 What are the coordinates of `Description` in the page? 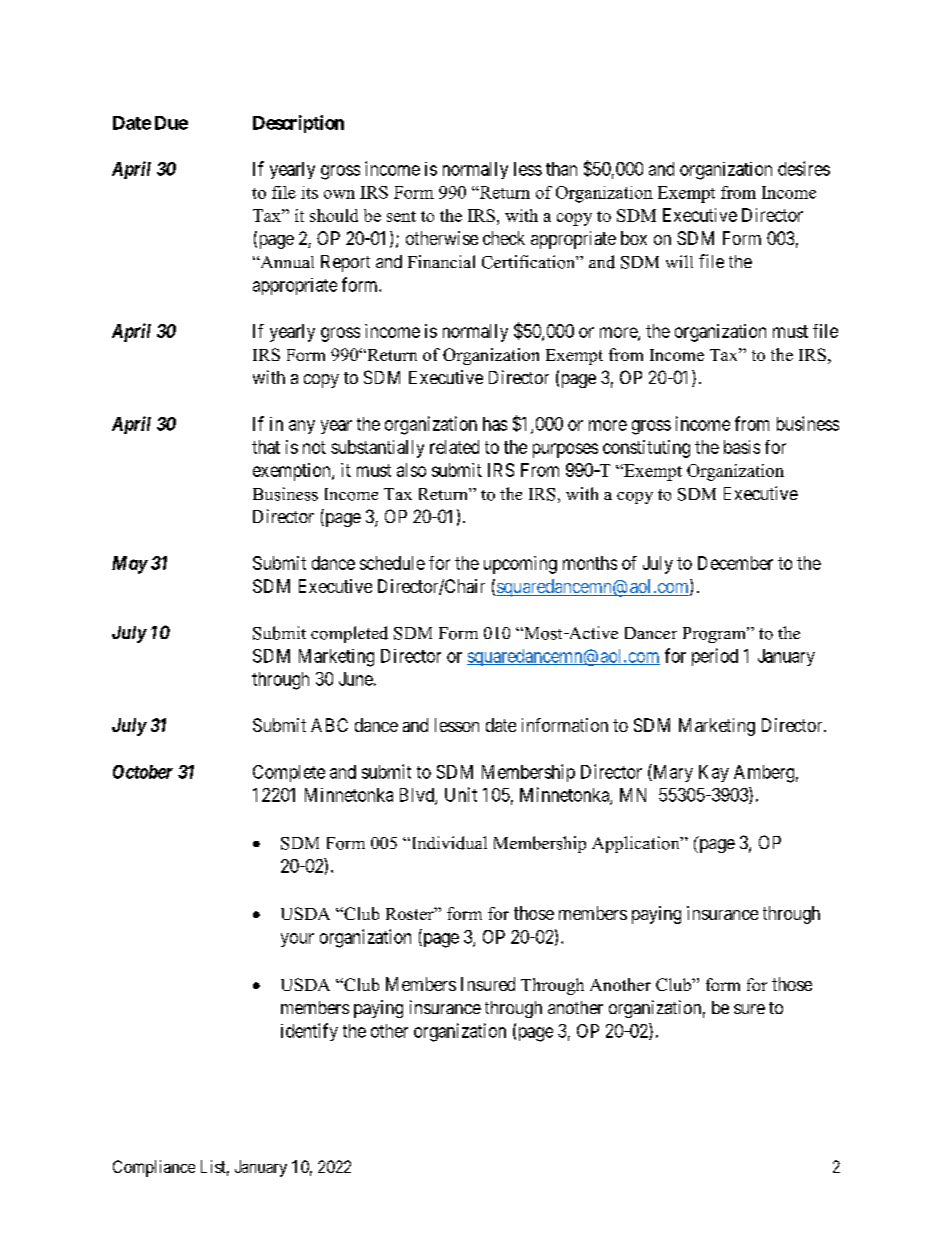 It's located at (298, 124).
